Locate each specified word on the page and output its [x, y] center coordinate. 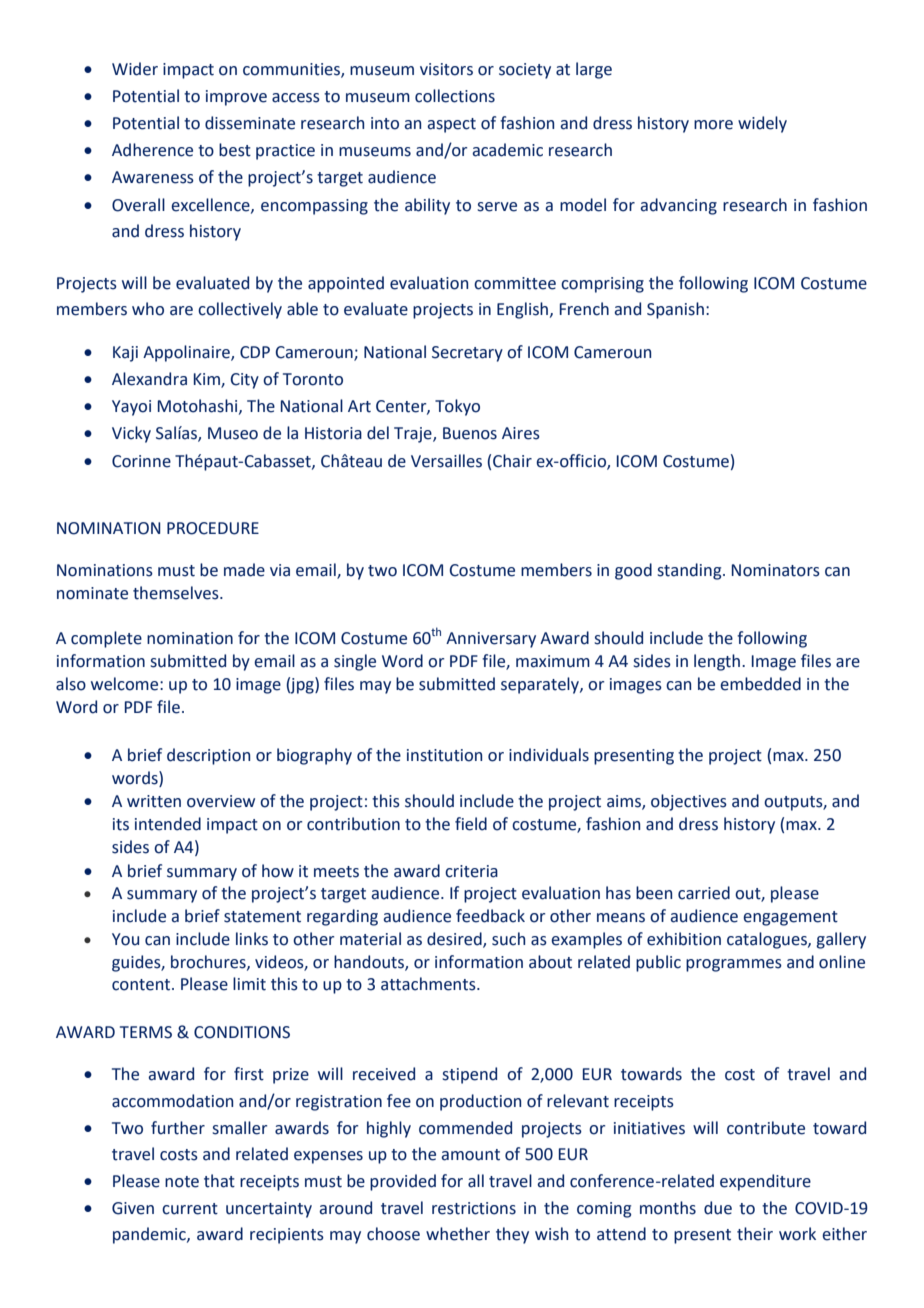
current [190, 1209]
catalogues [768, 940]
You [125, 939]
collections [455, 96]
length [718, 662]
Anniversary [491, 640]
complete [106, 639]
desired [455, 940]
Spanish [675, 310]
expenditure [765, 1182]
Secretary [467, 354]
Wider [135, 69]
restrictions [474, 1208]
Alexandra [149, 379]
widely [762, 124]
